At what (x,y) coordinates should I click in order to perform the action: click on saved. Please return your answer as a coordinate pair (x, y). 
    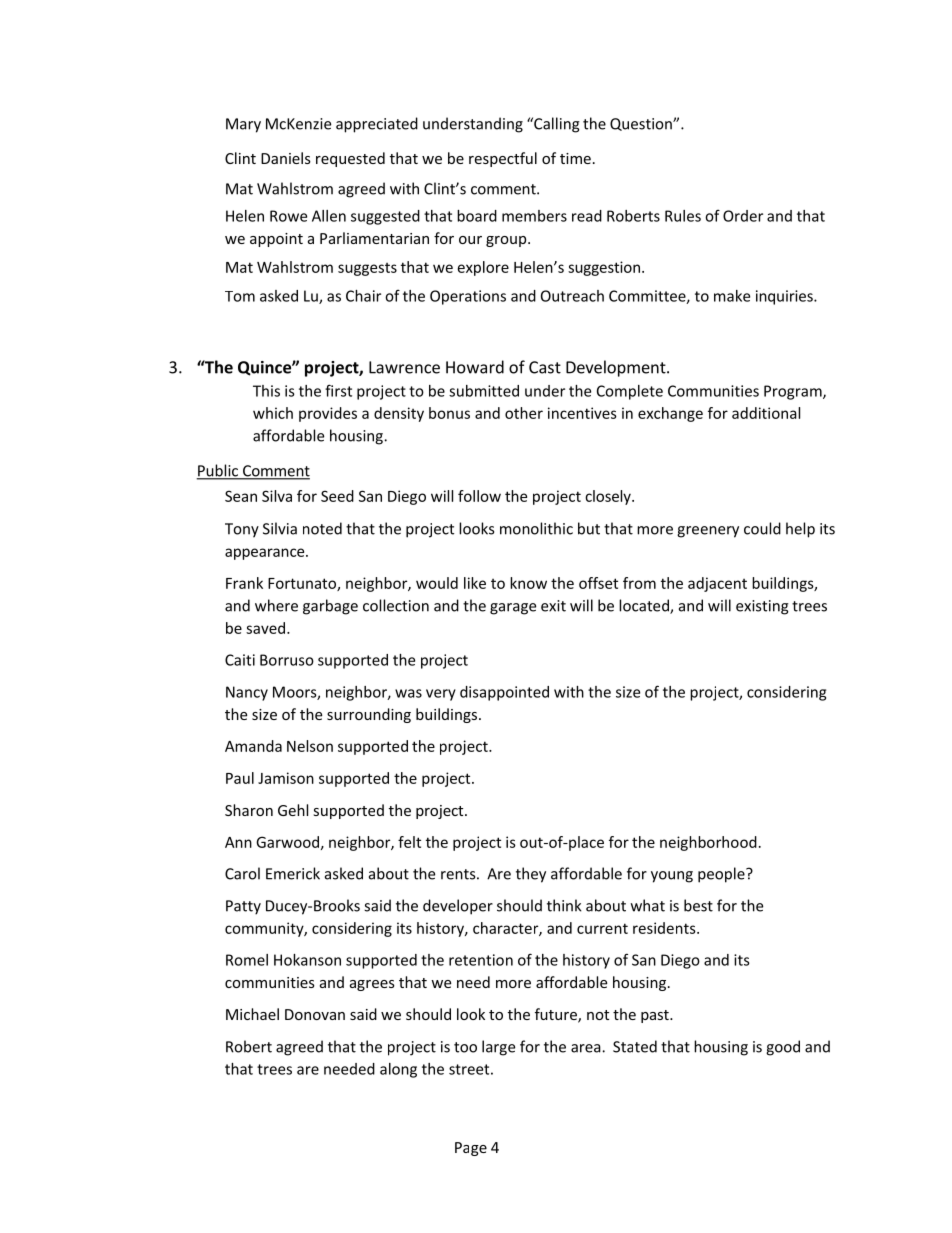
    Looking at the image, I should click on (265, 628).
